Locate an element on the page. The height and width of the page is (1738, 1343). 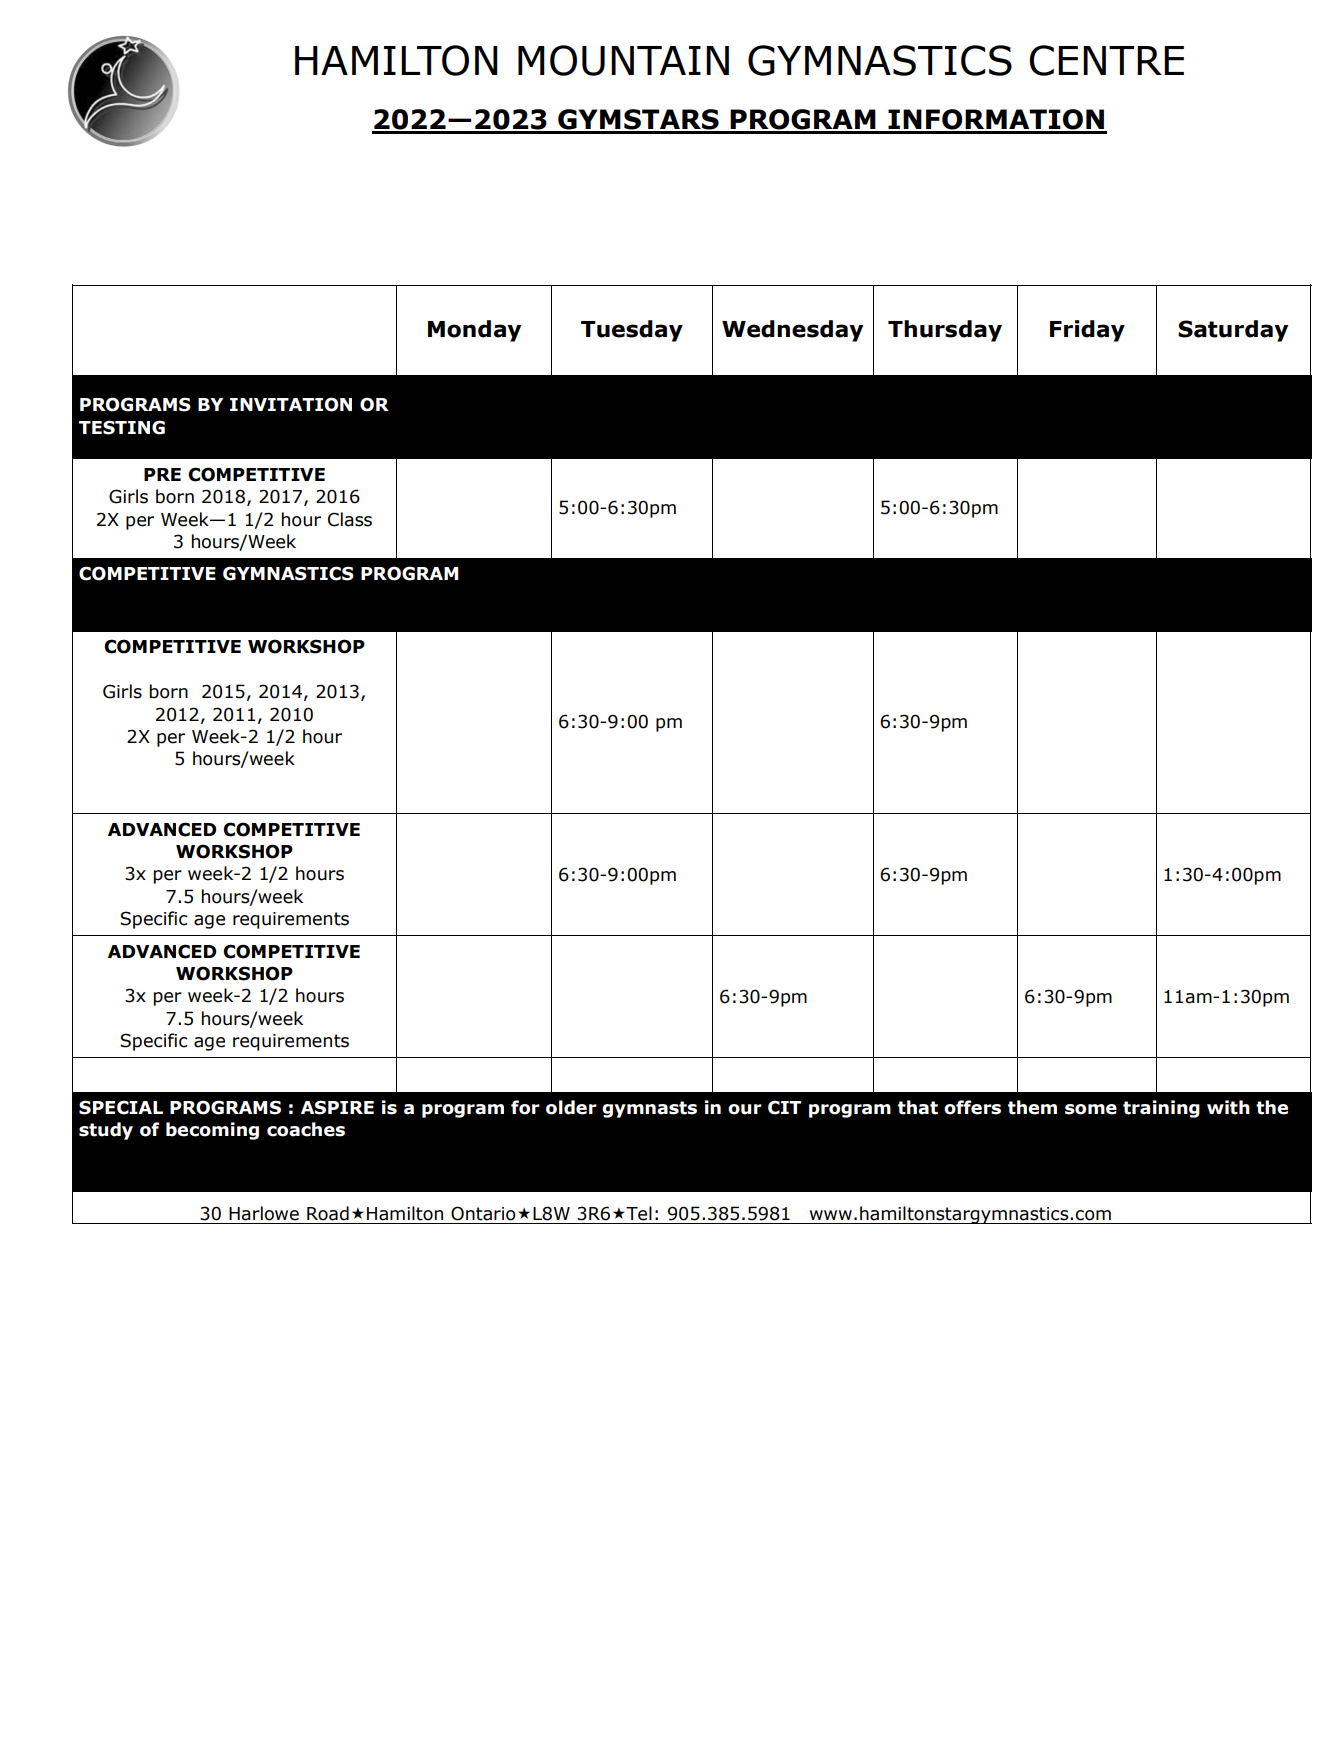
MOUNTAIN is located at coordinates (623, 60).
